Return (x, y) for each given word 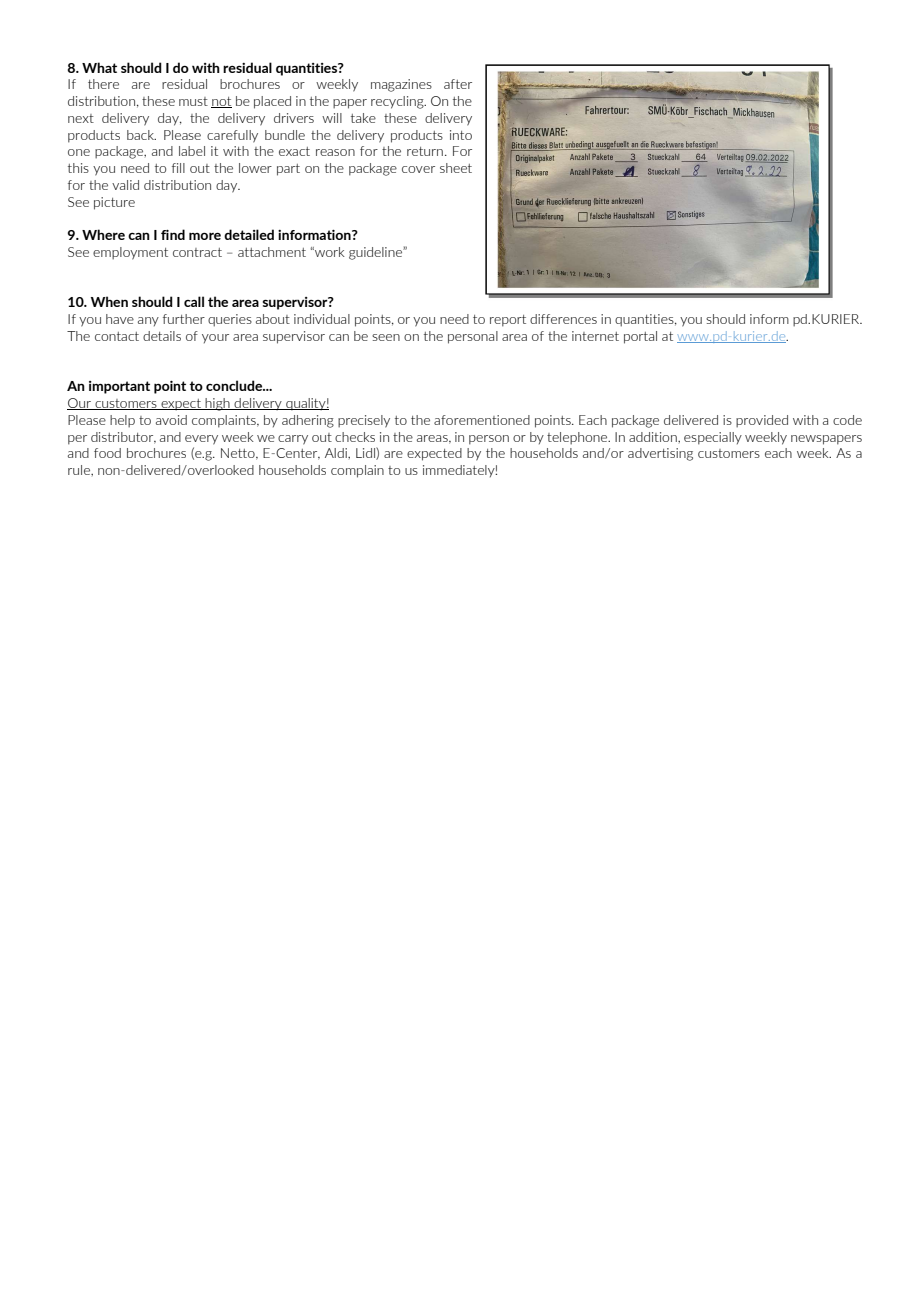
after (458, 84)
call (194, 301)
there (103, 84)
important (119, 387)
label (192, 151)
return (425, 151)
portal (640, 337)
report (508, 321)
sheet (456, 168)
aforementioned (482, 420)
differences (563, 319)
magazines (401, 85)
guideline (376, 253)
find (173, 234)
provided (762, 421)
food (107, 453)
